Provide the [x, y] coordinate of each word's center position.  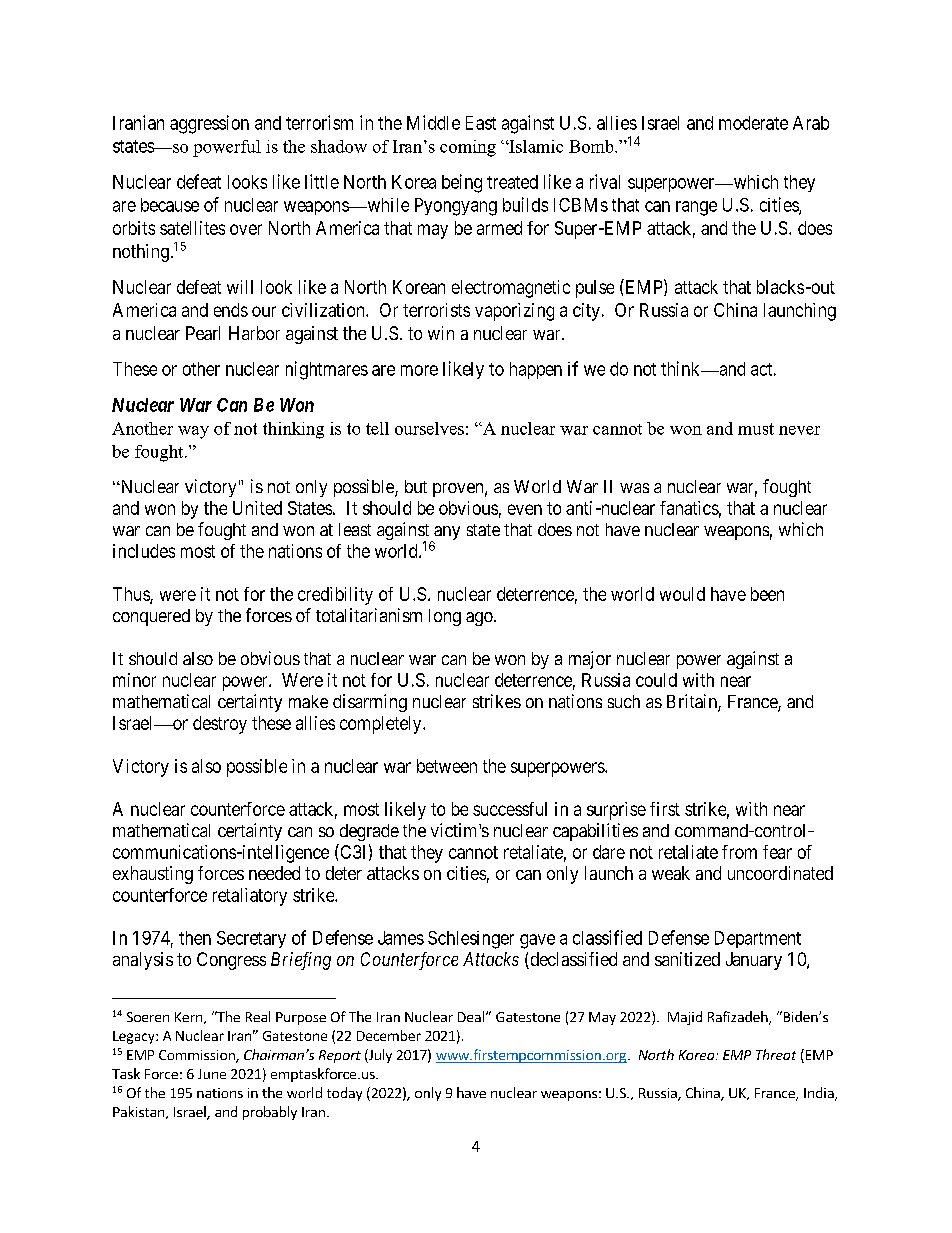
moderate [753, 123]
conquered [151, 617]
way [193, 432]
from [739, 852]
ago [480, 619]
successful [510, 809]
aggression [209, 124]
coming [468, 148]
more [419, 370]
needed [274, 873]
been [767, 594]
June [212, 1074]
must [756, 429]
